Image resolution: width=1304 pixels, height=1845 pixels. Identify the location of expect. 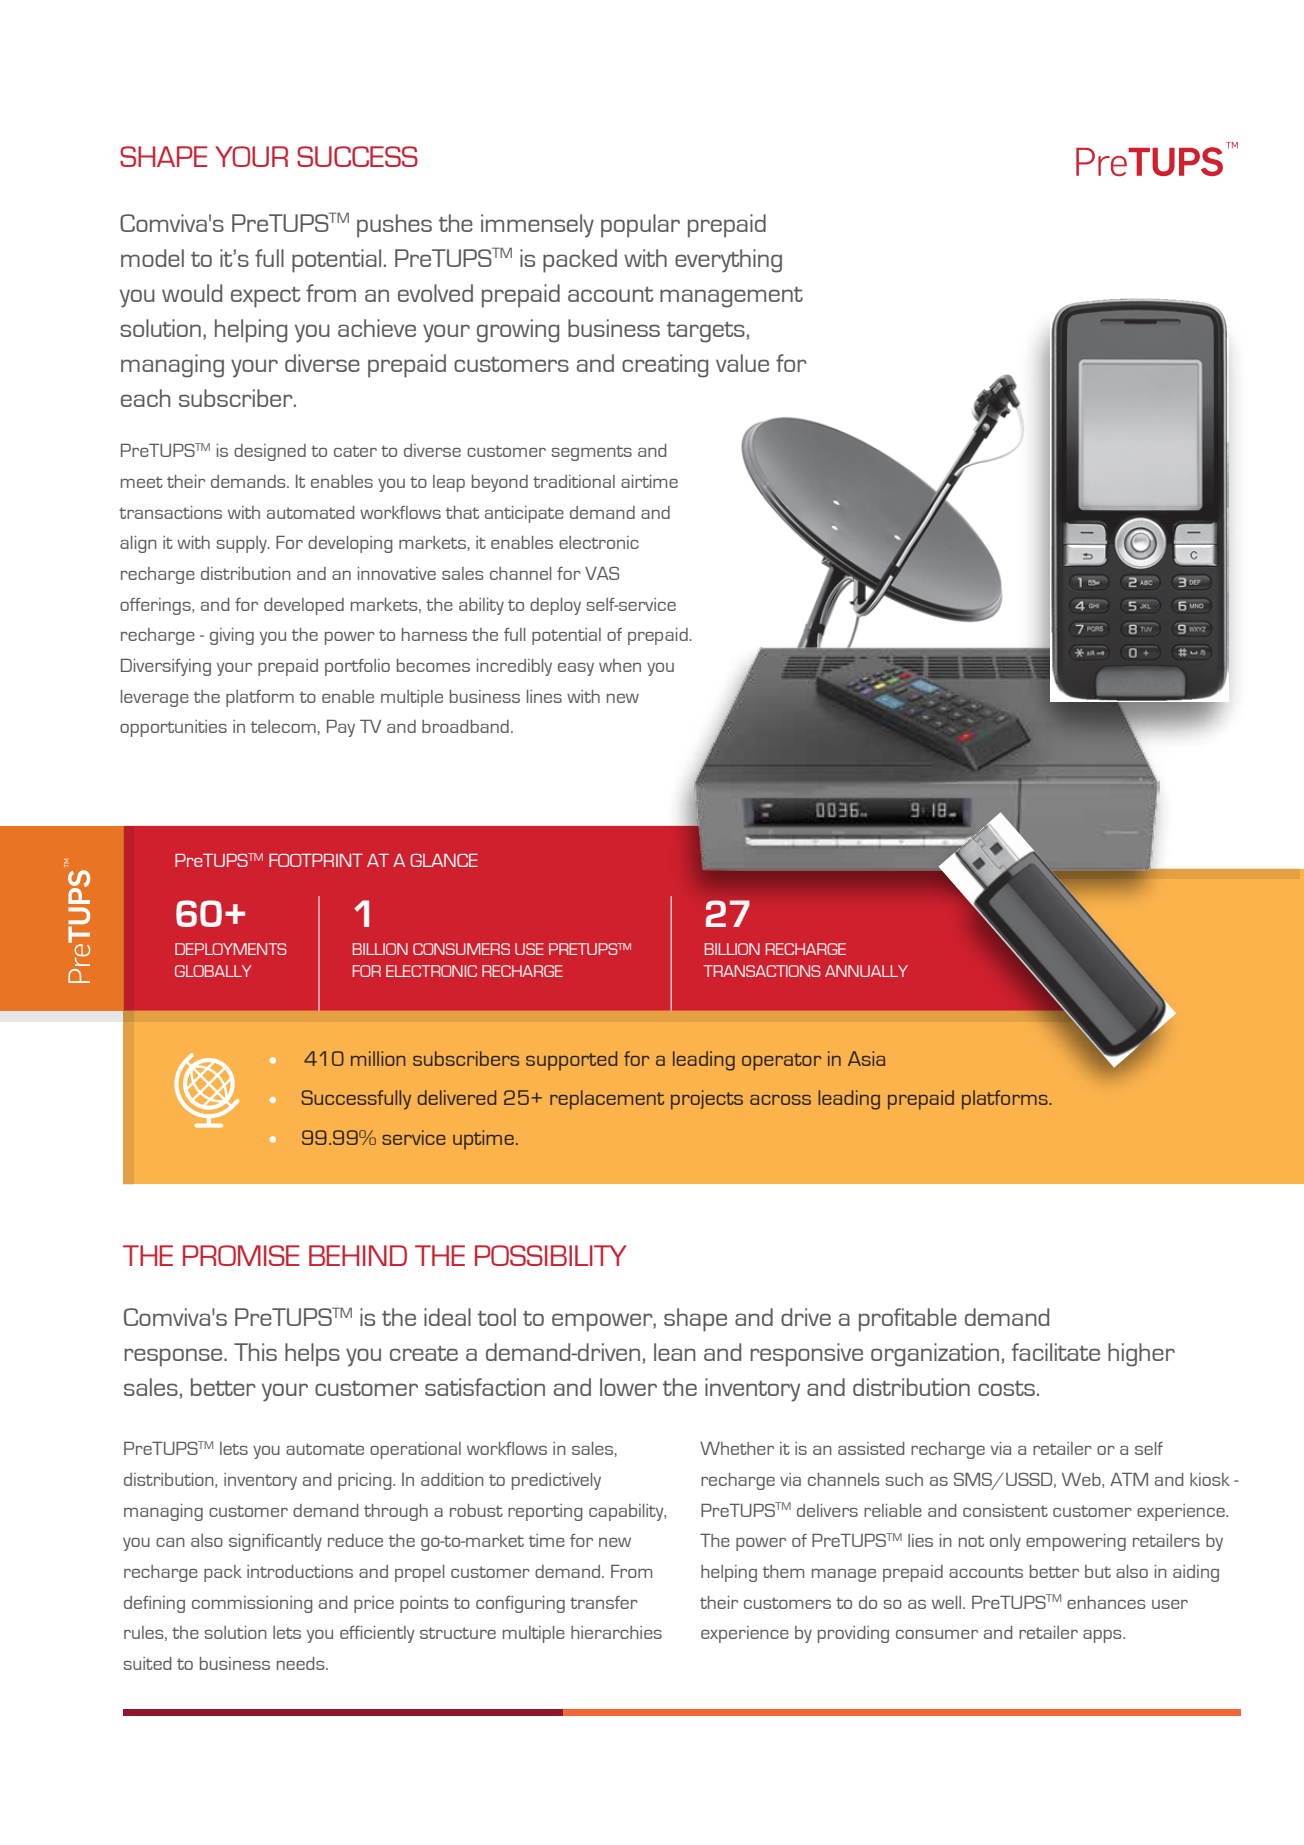
(266, 297).
